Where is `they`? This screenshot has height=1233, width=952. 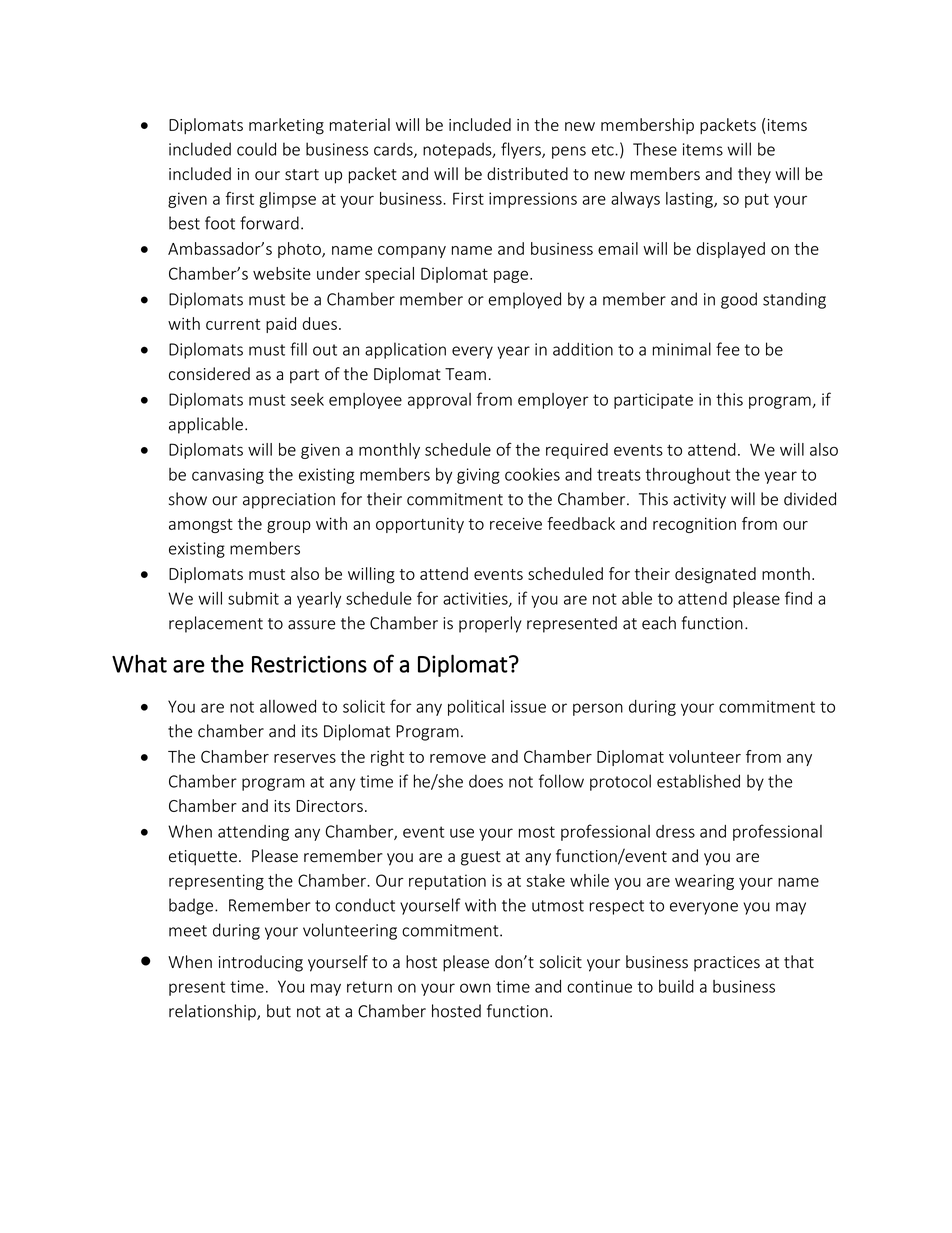 they is located at coordinates (754, 175).
